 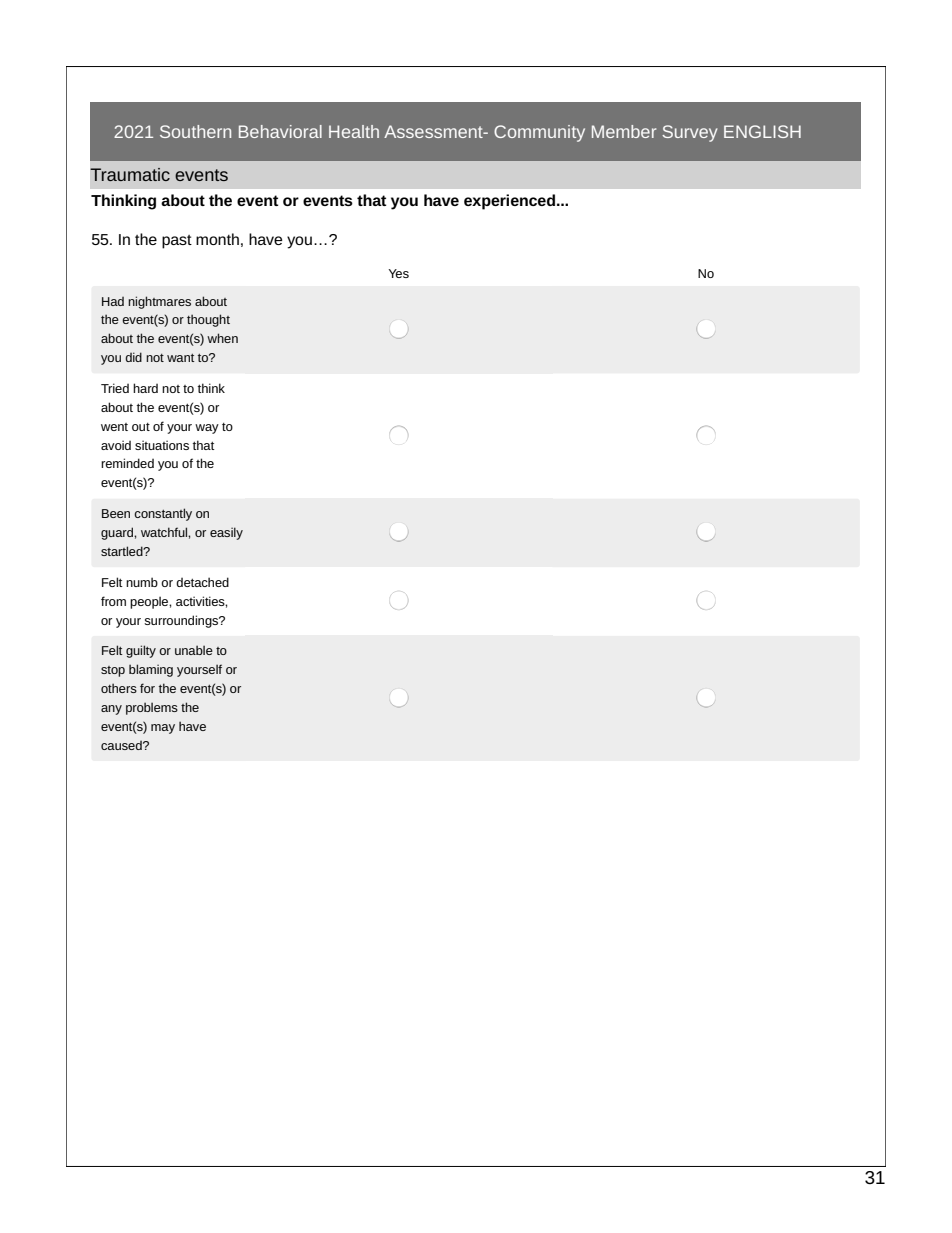 What do you see at coordinates (509, 202) in the screenshot?
I see `experienced` at bounding box center [509, 202].
